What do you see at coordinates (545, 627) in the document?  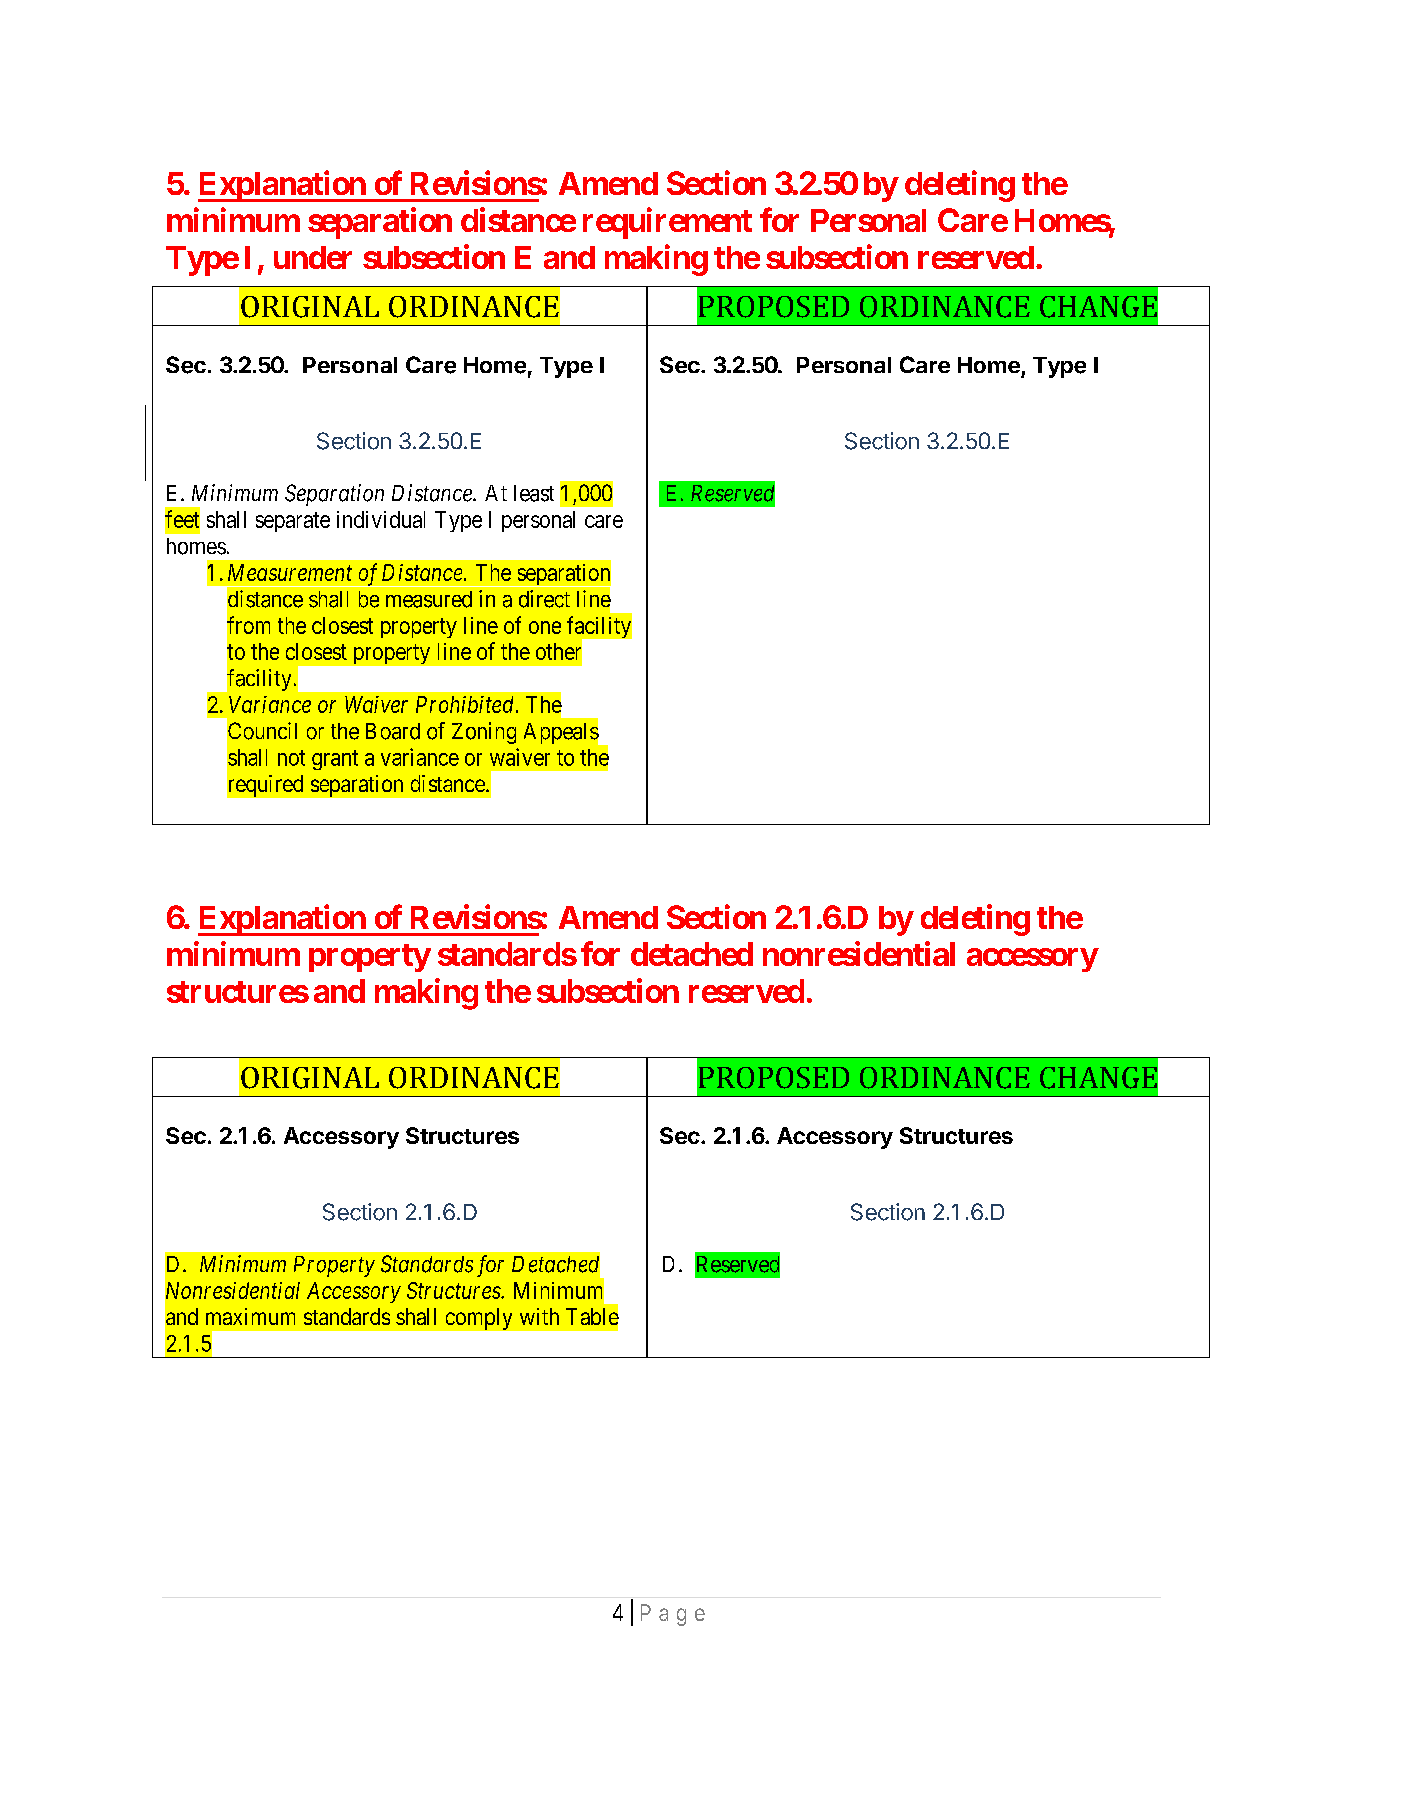 I see `one` at bounding box center [545, 627].
